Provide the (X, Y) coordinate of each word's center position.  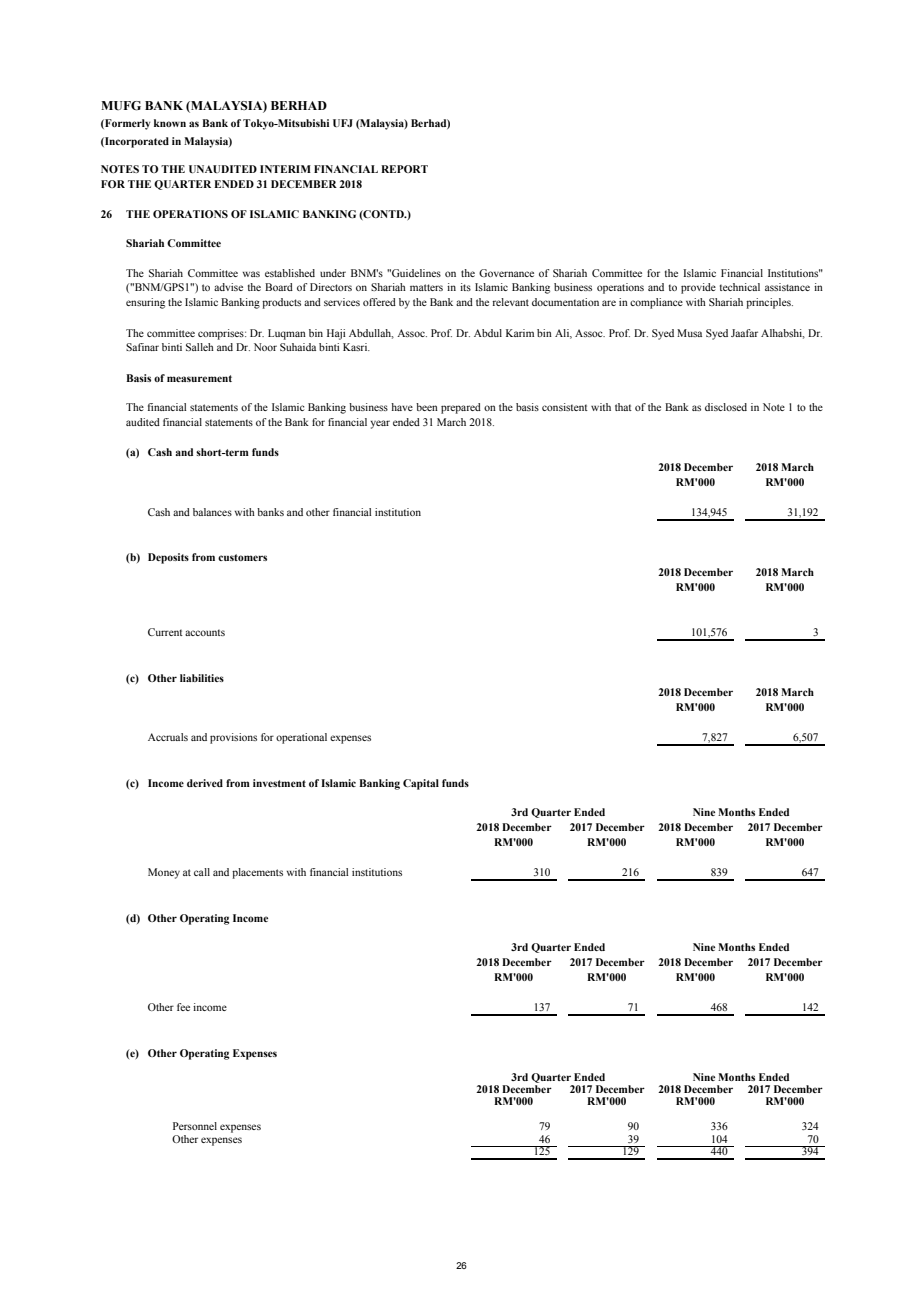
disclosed (726, 407)
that (623, 407)
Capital (421, 784)
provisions (233, 738)
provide (698, 288)
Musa (689, 333)
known (170, 123)
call (202, 872)
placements (257, 873)
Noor (265, 347)
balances (212, 512)
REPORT (404, 169)
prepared (461, 408)
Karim (520, 333)
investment (279, 783)
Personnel (195, 1126)
